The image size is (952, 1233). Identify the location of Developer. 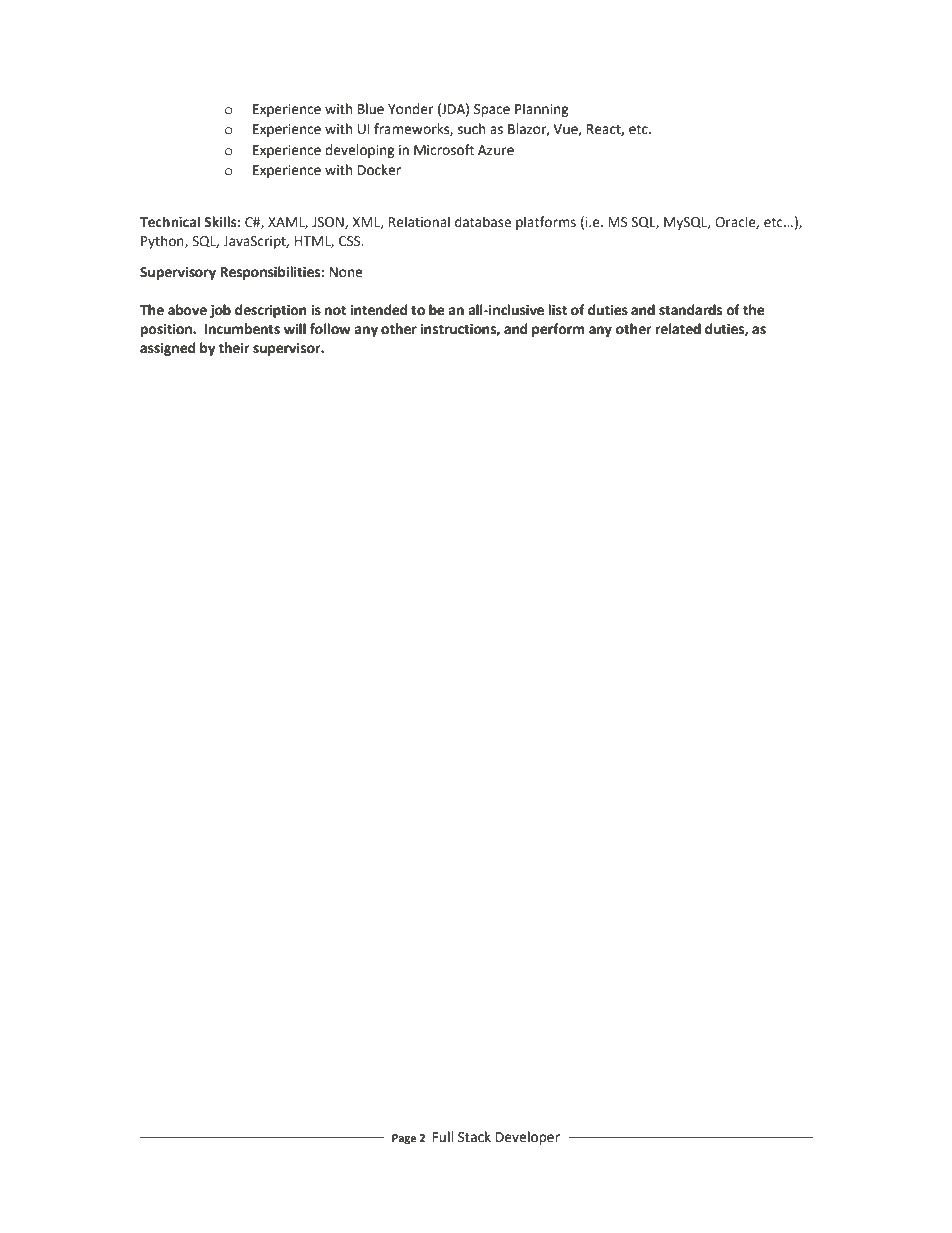
(528, 1138).
